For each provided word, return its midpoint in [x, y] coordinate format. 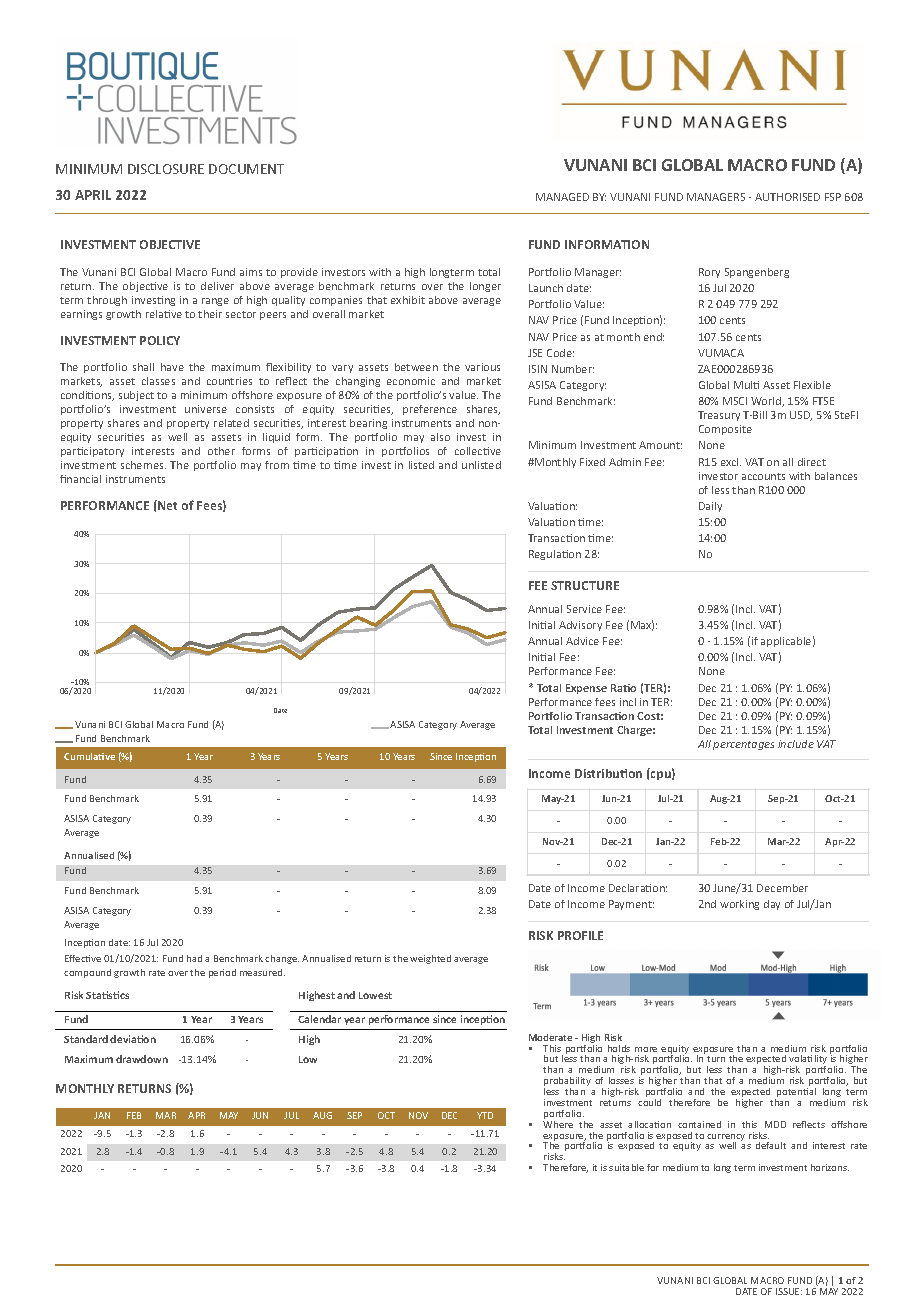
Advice [582, 641]
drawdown [142, 1059]
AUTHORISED [787, 197]
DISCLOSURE [166, 169]
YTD [485, 1115]
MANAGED [562, 197]
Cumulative [89, 756]
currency [726, 1138]
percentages [743, 745]
